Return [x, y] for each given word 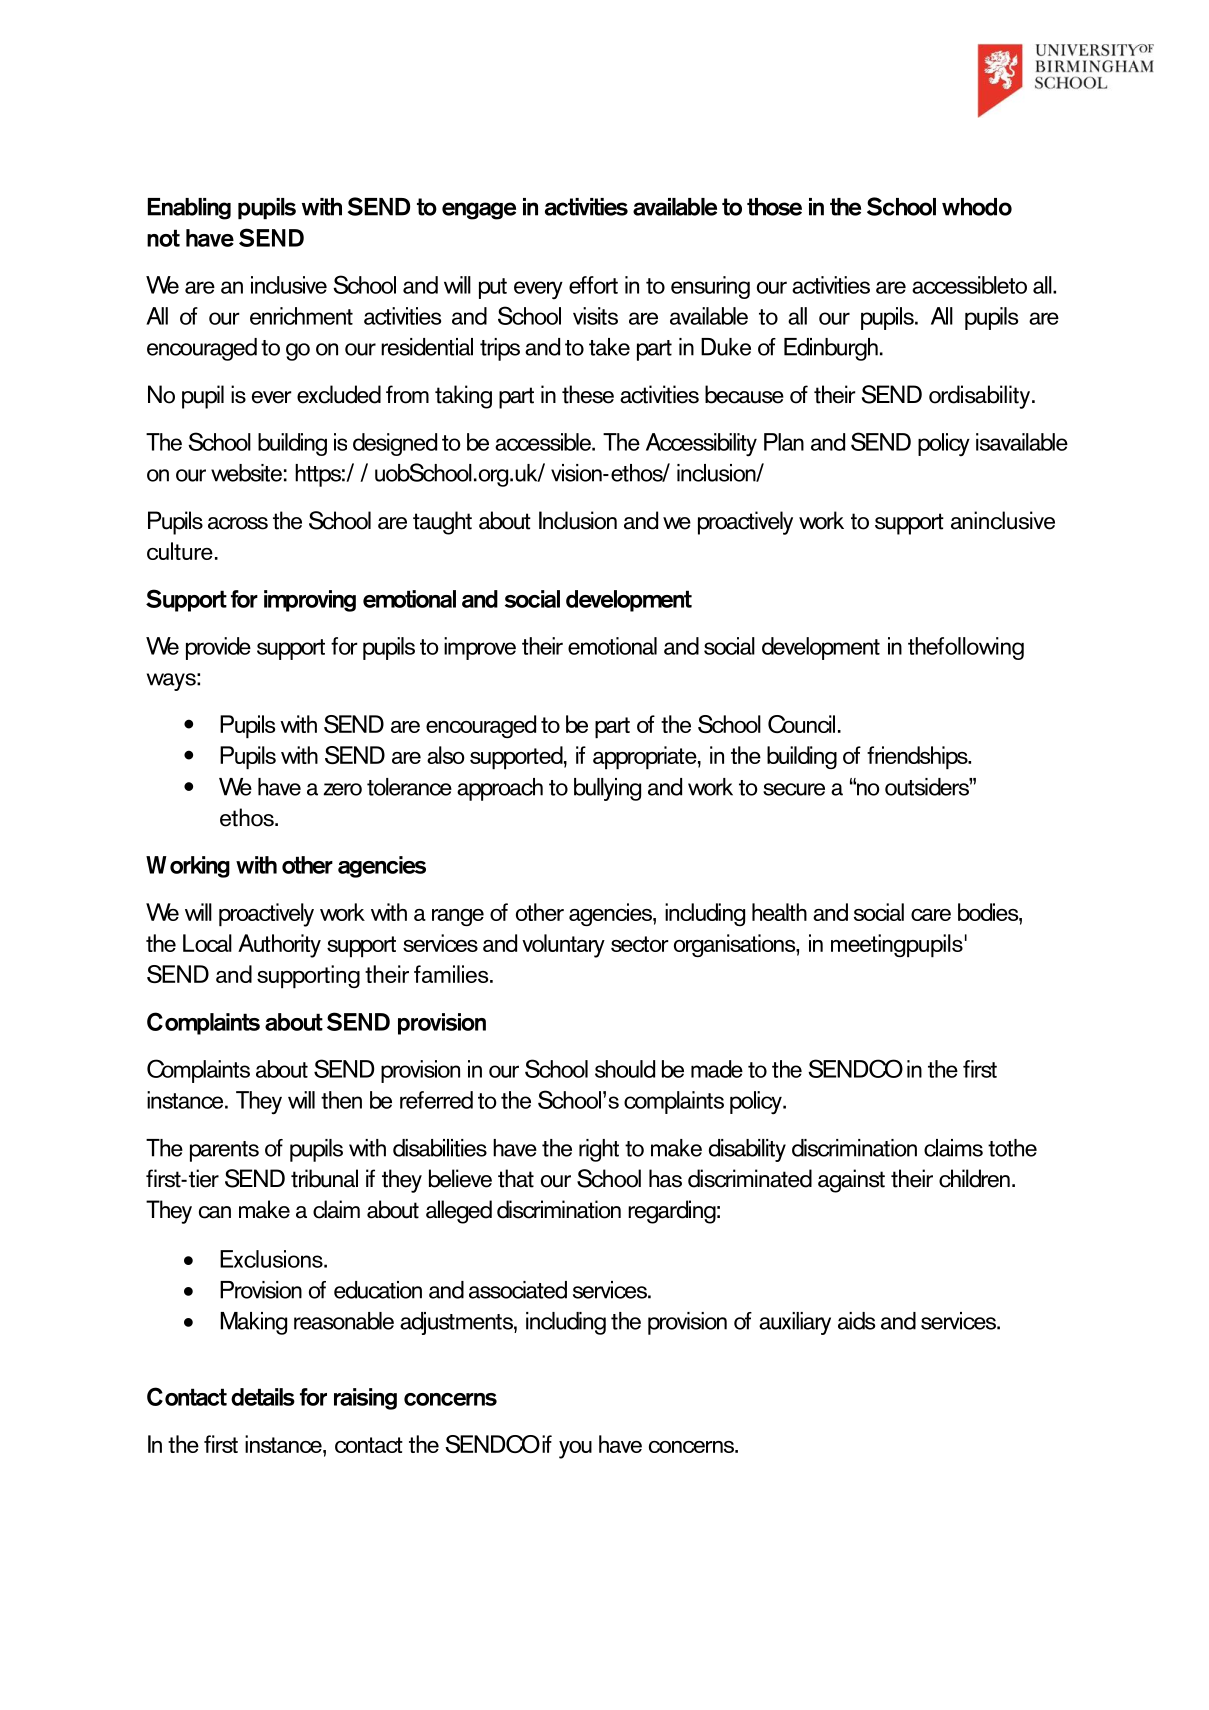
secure [794, 789]
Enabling [189, 209]
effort [593, 285]
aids [856, 1321]
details [263, 1397]
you [575, 1450]
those [774, 207]
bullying [607, 789]
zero [343, 789]
